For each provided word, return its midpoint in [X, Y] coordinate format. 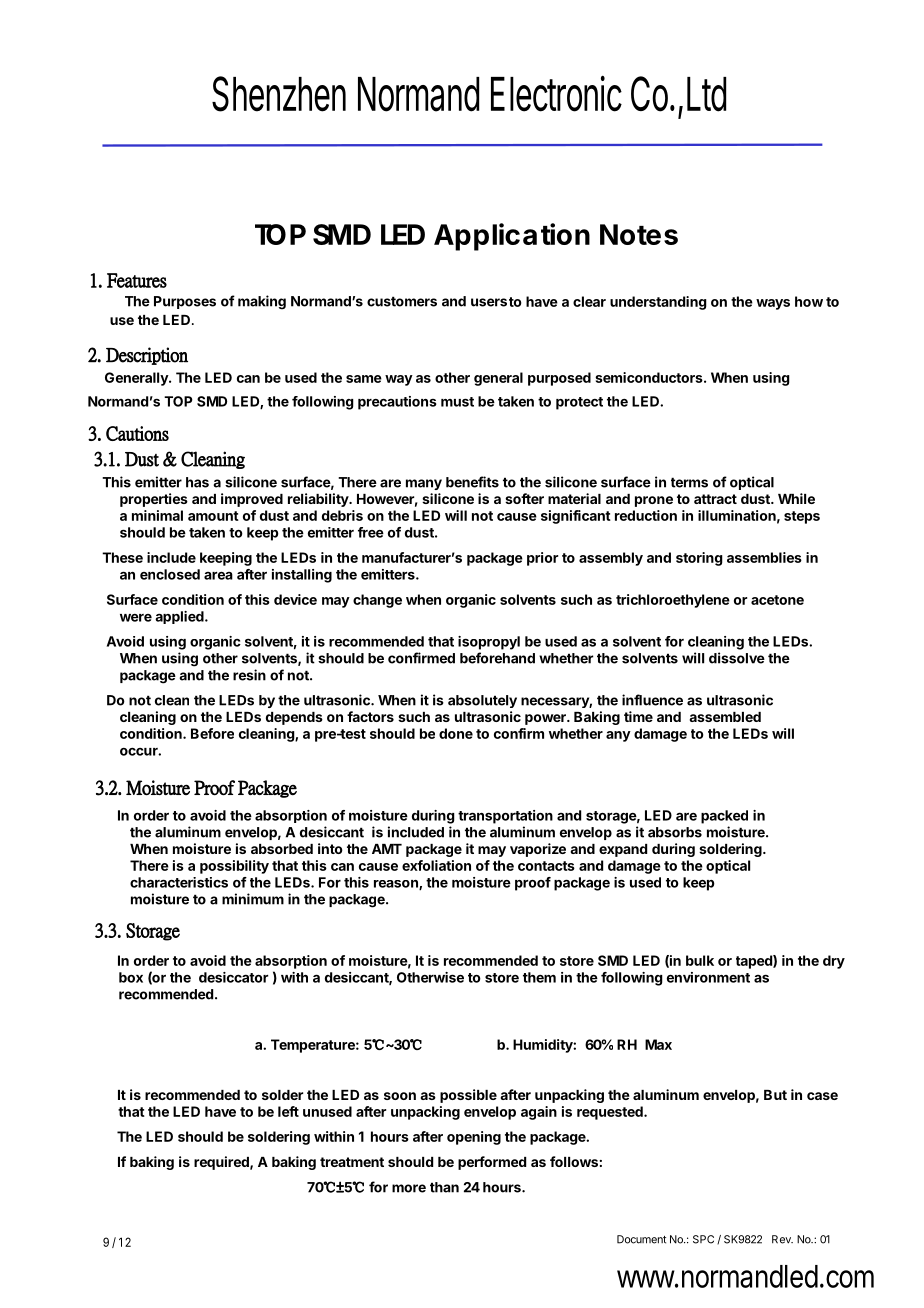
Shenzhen [279, 94]
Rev [782, 1239]
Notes [639, 234]
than [444, 1187]
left [288, 1111]
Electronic [556, 93]
